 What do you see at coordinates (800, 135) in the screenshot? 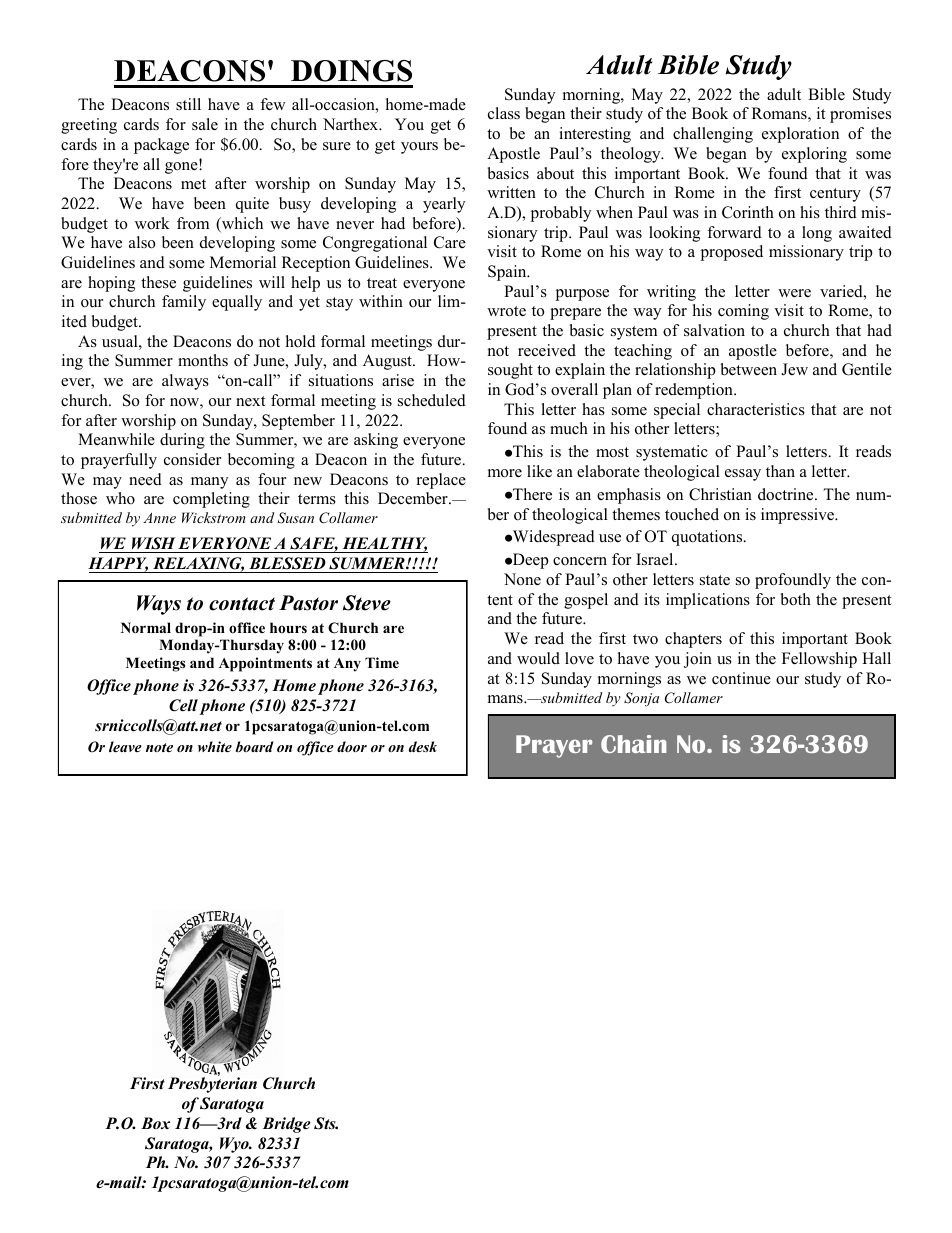
I see `exploration` at bounding box center [800, 135].
